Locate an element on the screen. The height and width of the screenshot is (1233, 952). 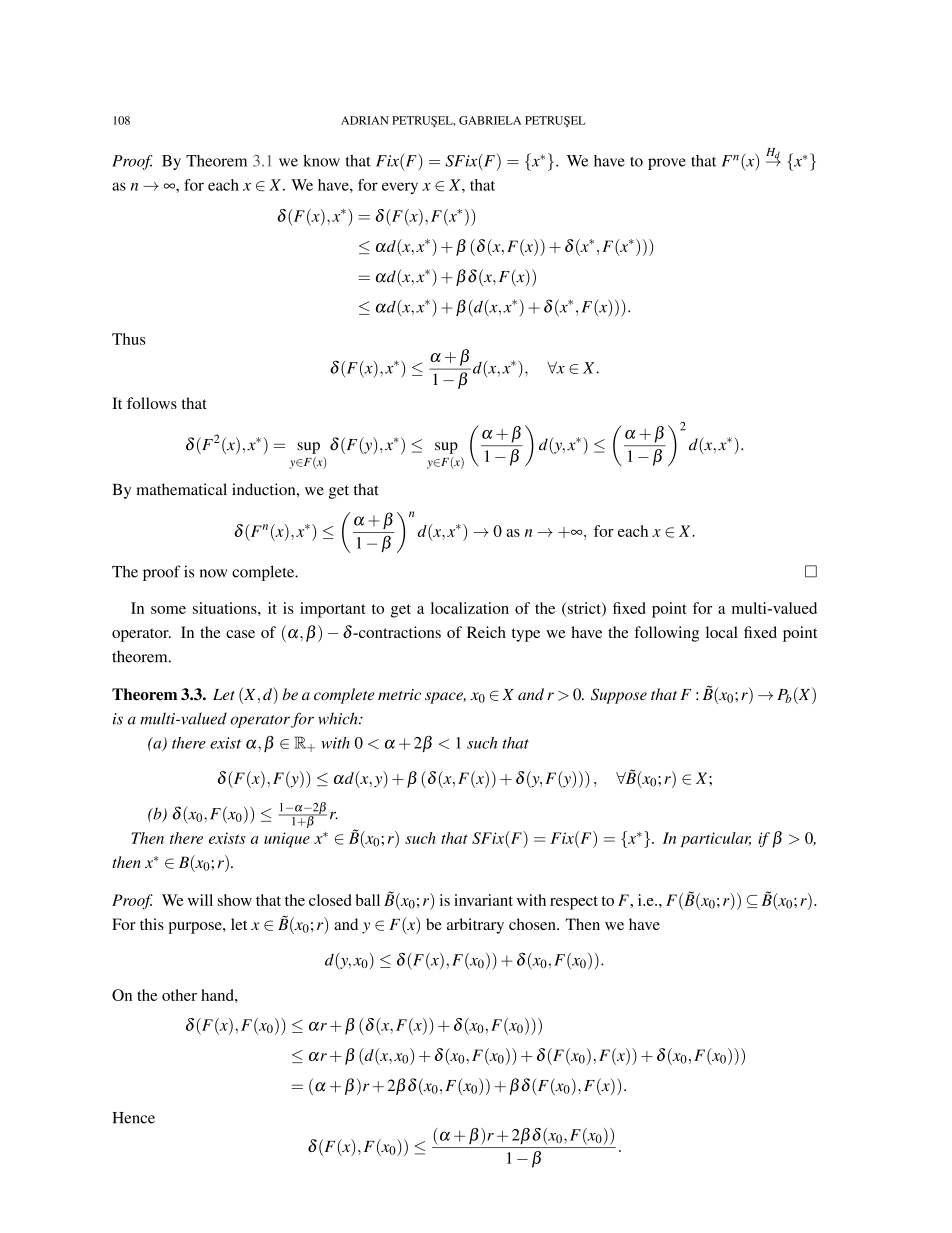
every is located at coordinates (400, 188).
